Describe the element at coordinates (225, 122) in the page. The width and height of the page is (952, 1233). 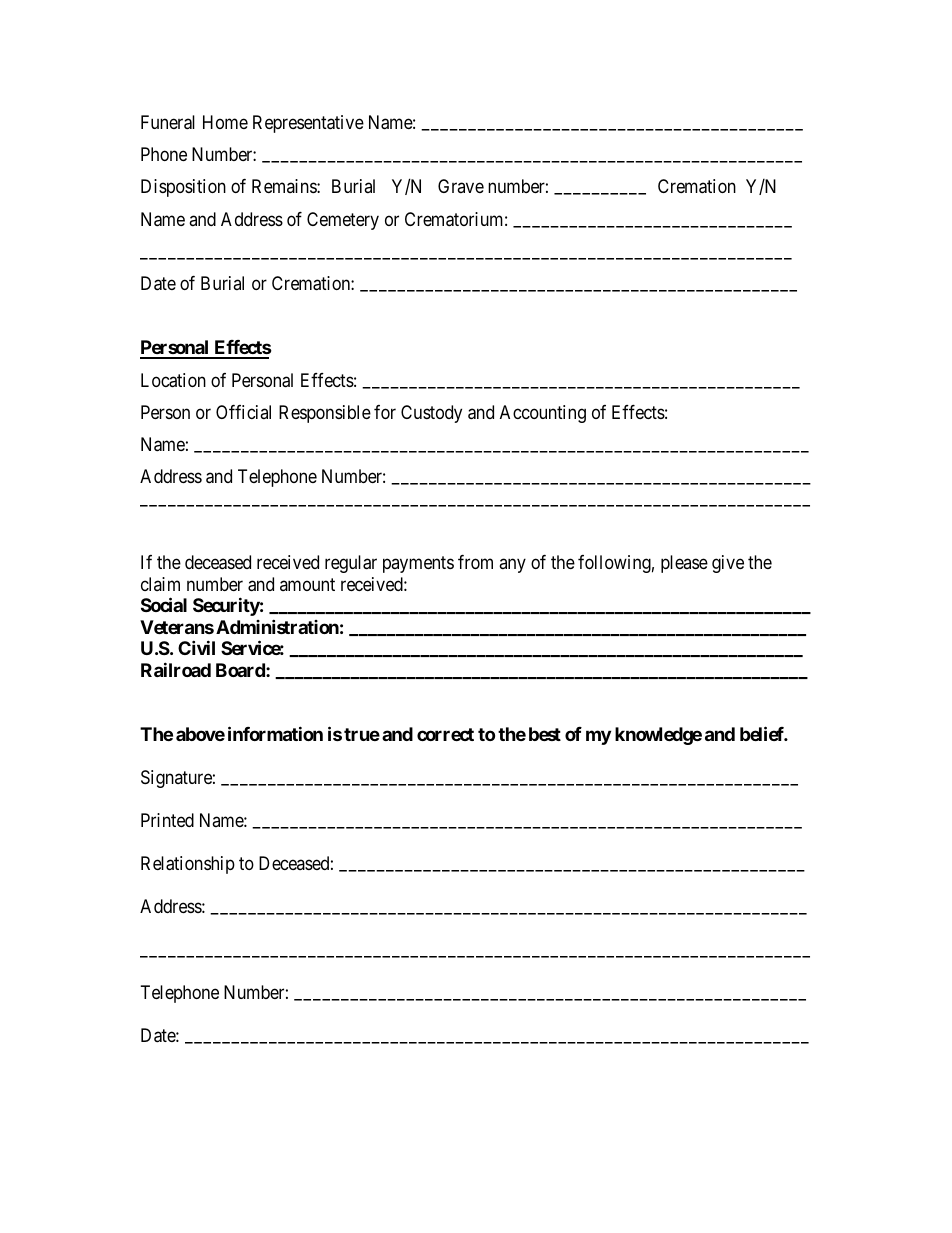
I see `Home` at that location.
